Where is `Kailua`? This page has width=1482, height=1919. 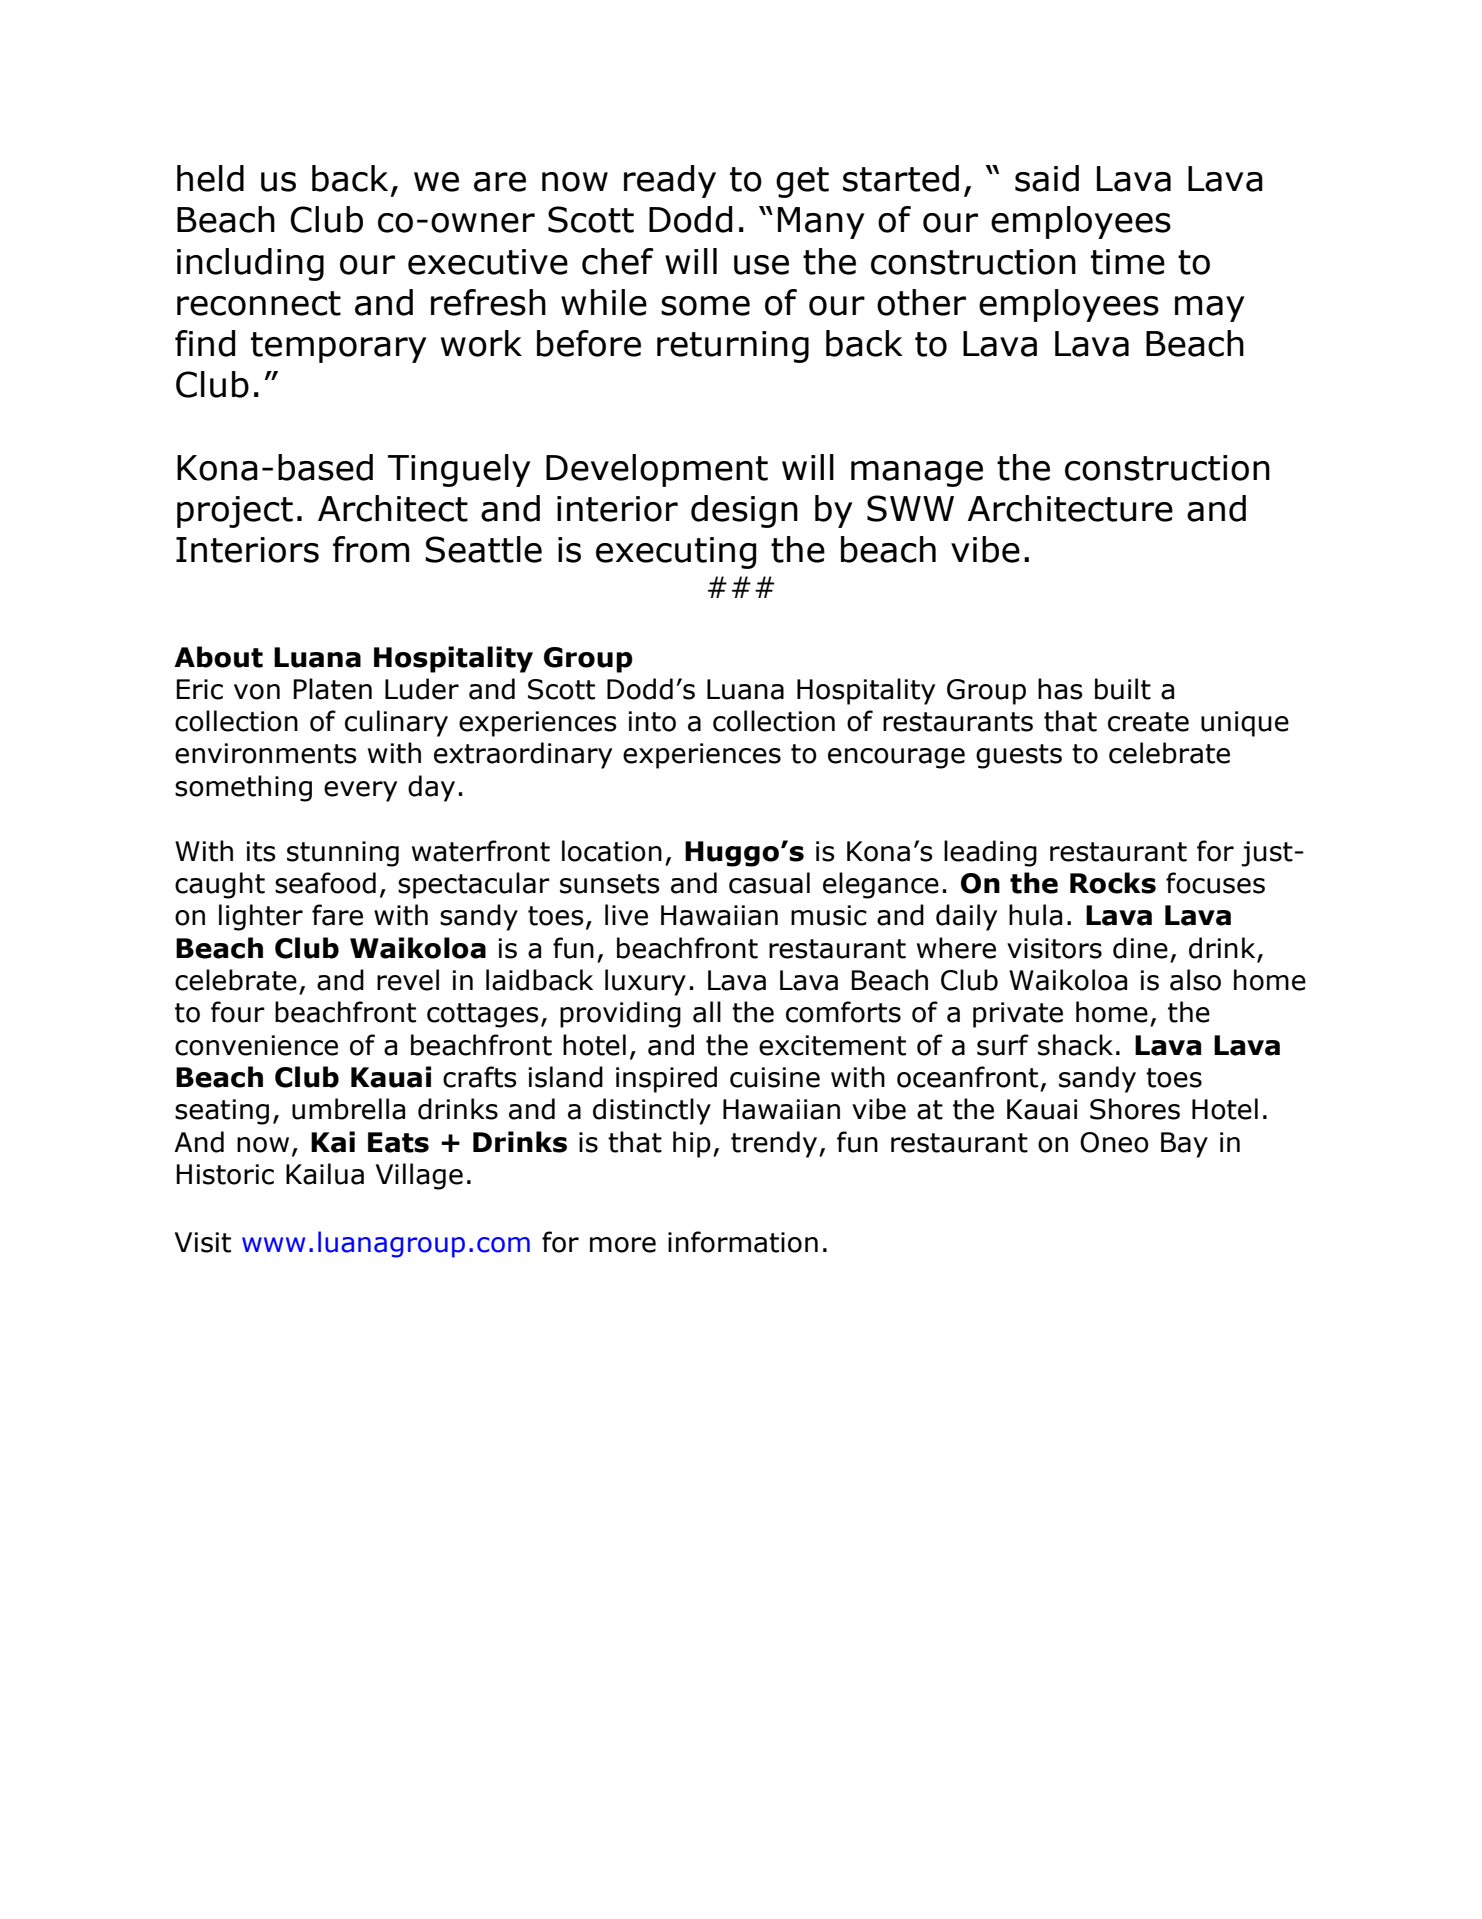
Kailua is located at coordinates (325, 1174).
